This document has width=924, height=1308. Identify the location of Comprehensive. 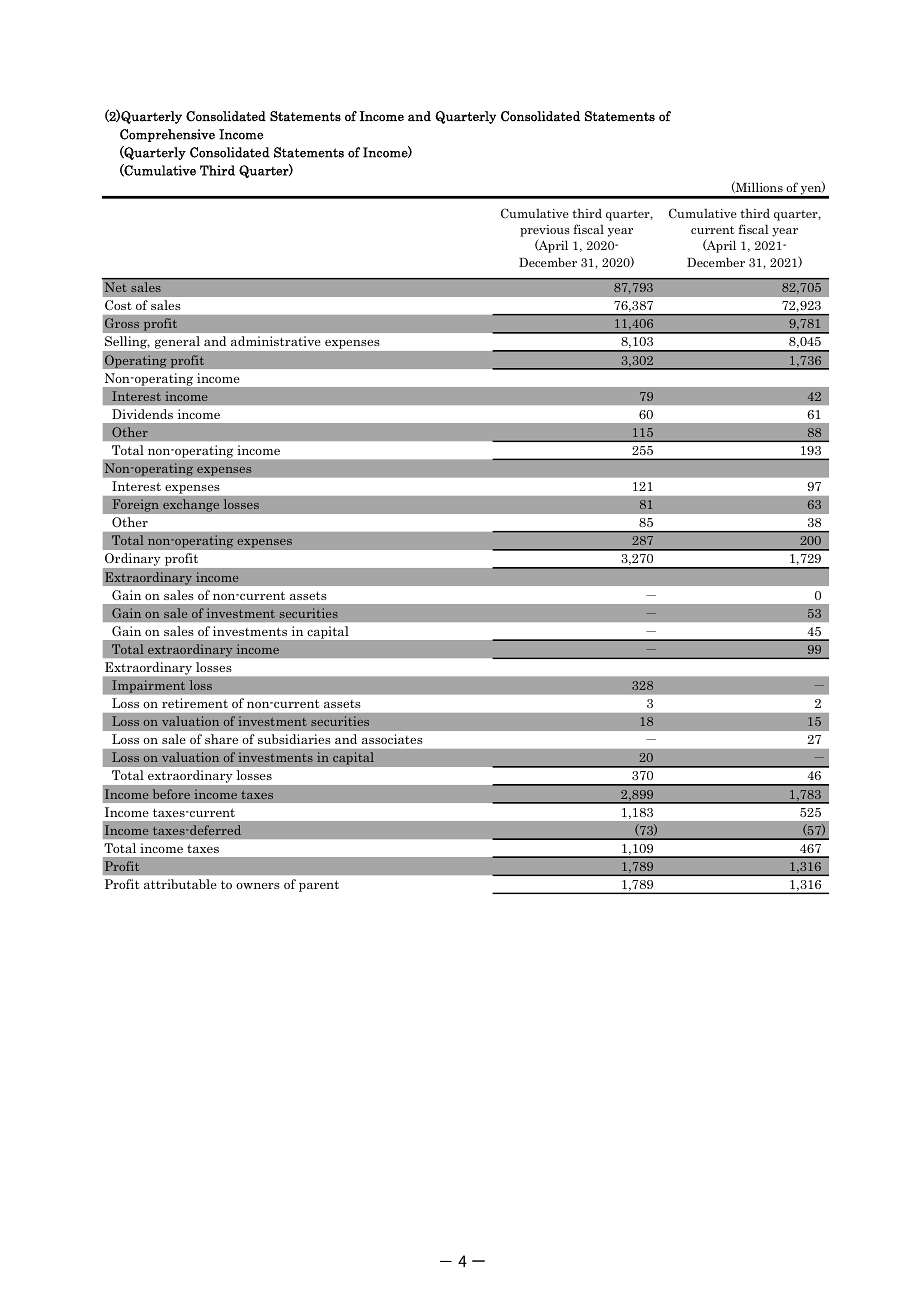
(167, 135).
